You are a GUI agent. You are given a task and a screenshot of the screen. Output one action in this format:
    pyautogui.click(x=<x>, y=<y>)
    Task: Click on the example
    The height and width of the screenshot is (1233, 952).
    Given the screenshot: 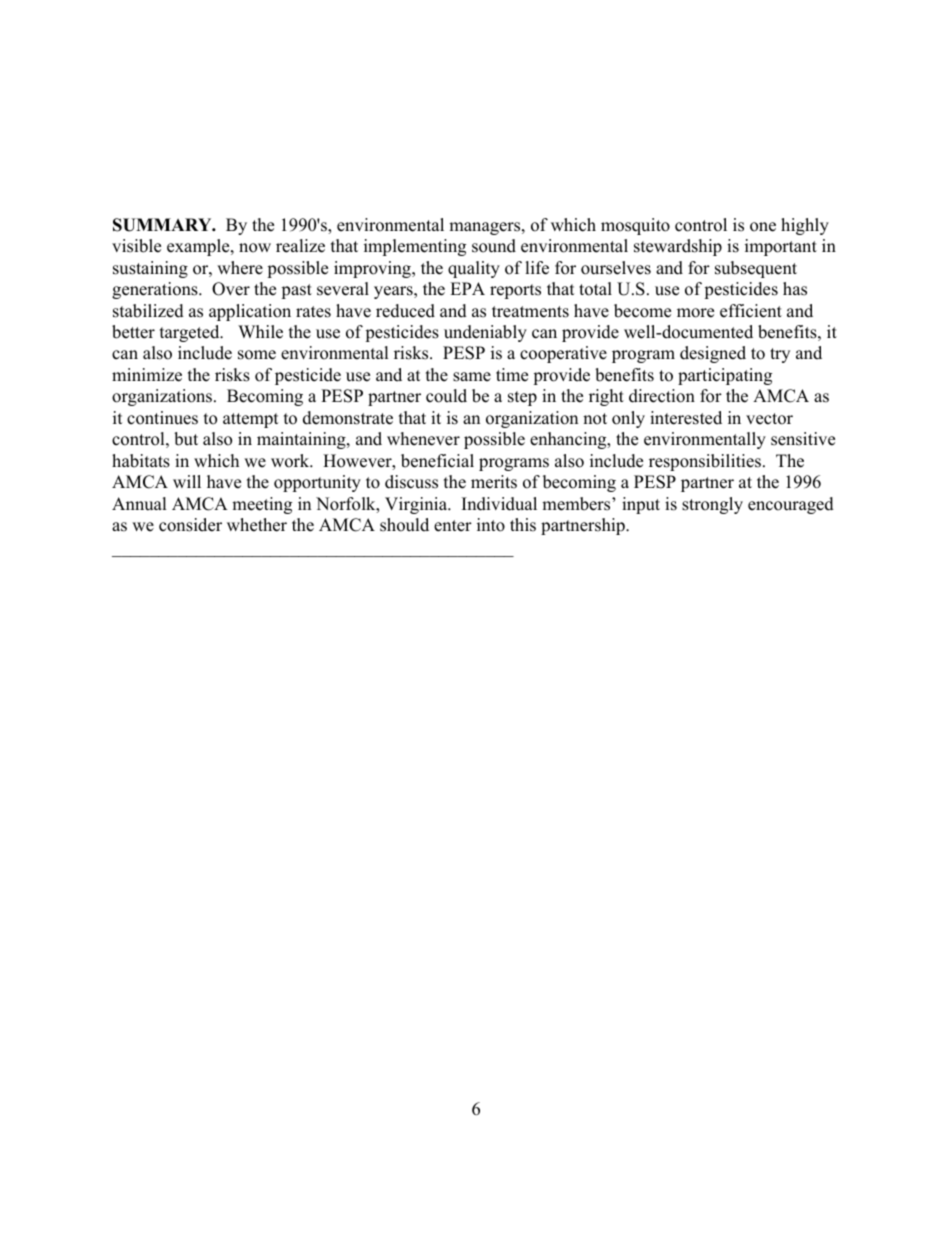 What is the action you would take?
    pyautogui.click(x=199, y=247)
